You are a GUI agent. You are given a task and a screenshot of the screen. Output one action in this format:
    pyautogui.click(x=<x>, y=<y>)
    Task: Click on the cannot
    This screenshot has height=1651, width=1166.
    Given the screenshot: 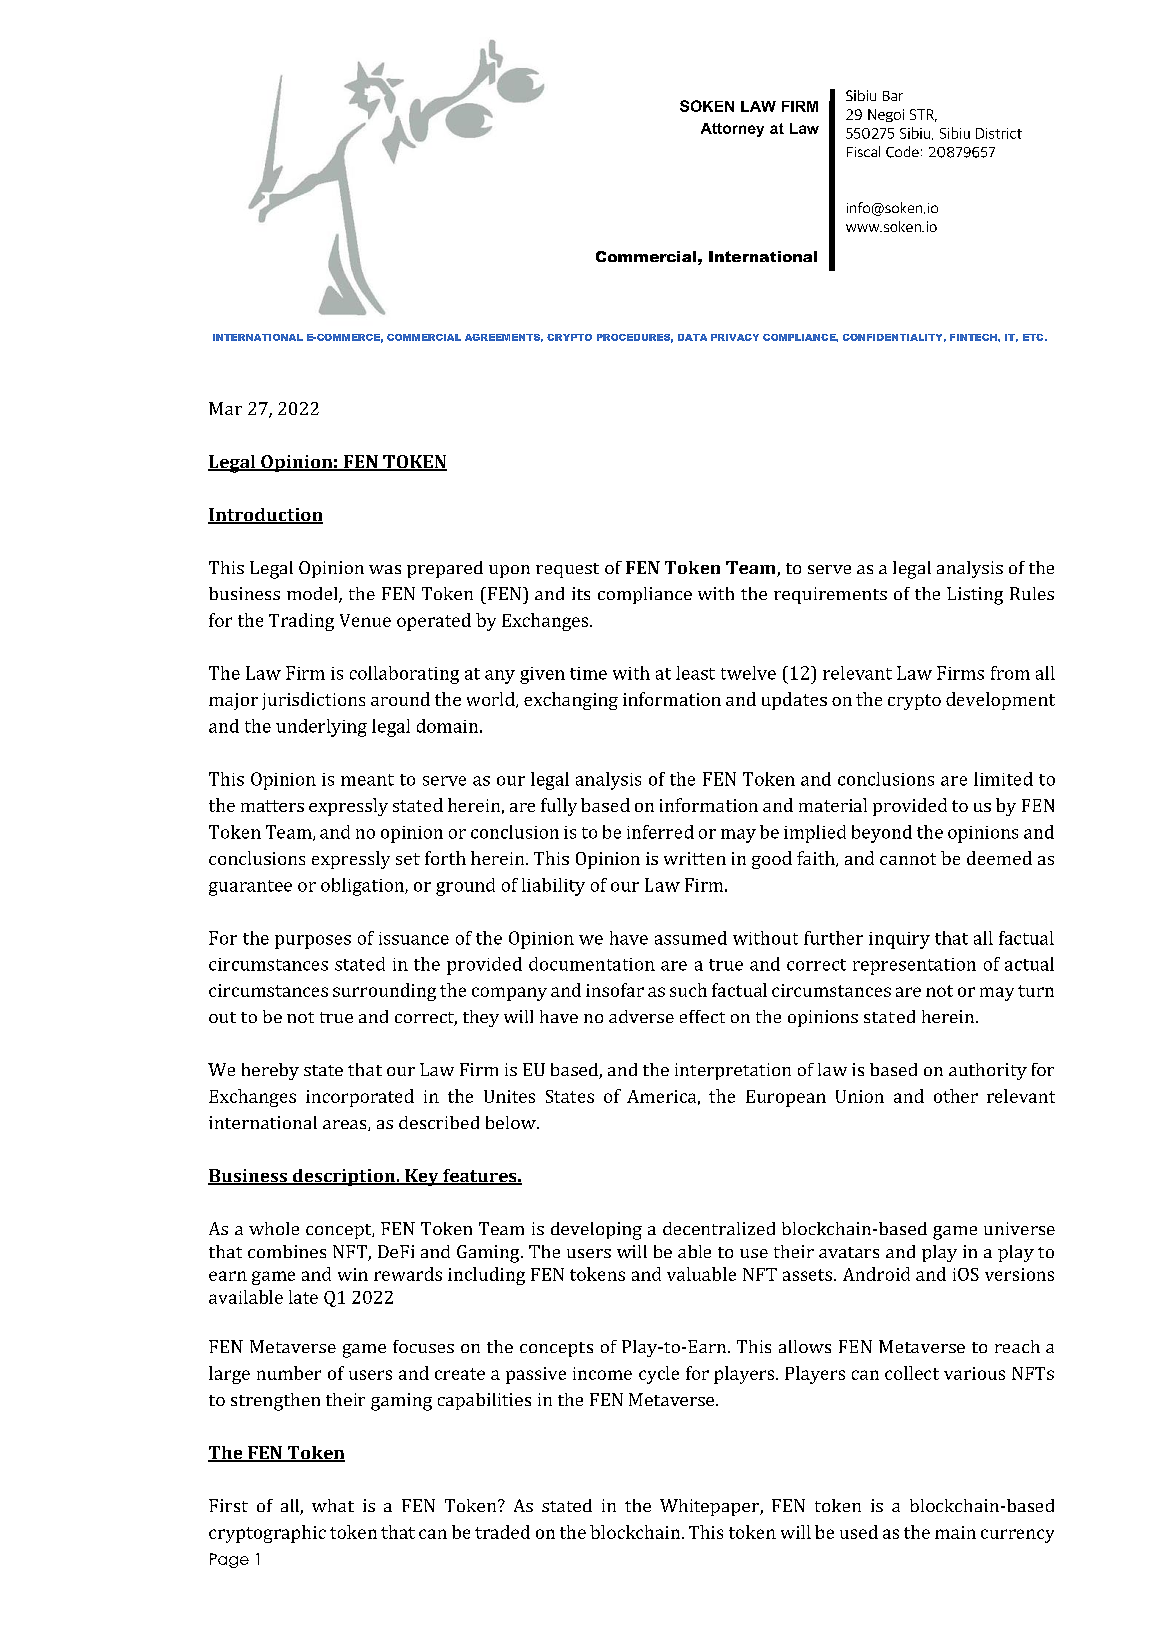 What is the action you would take?
    pyautogui.click(x=908, y=859)
